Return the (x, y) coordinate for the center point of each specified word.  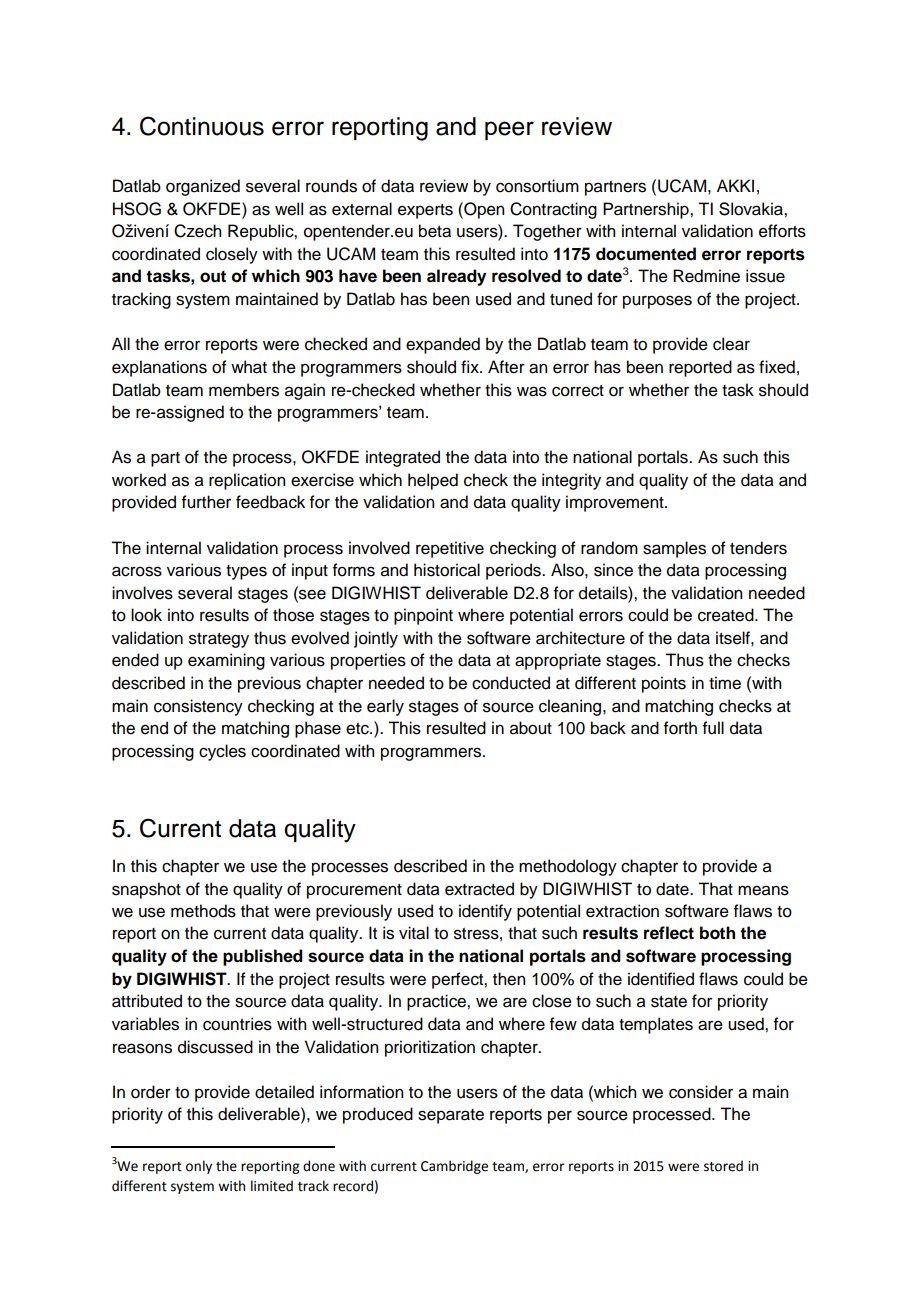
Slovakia (752, 209)
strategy (219, 640)
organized (203, 187)
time (725, 683)
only (199, 1167)
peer (509, 130)
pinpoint (423, 616)
